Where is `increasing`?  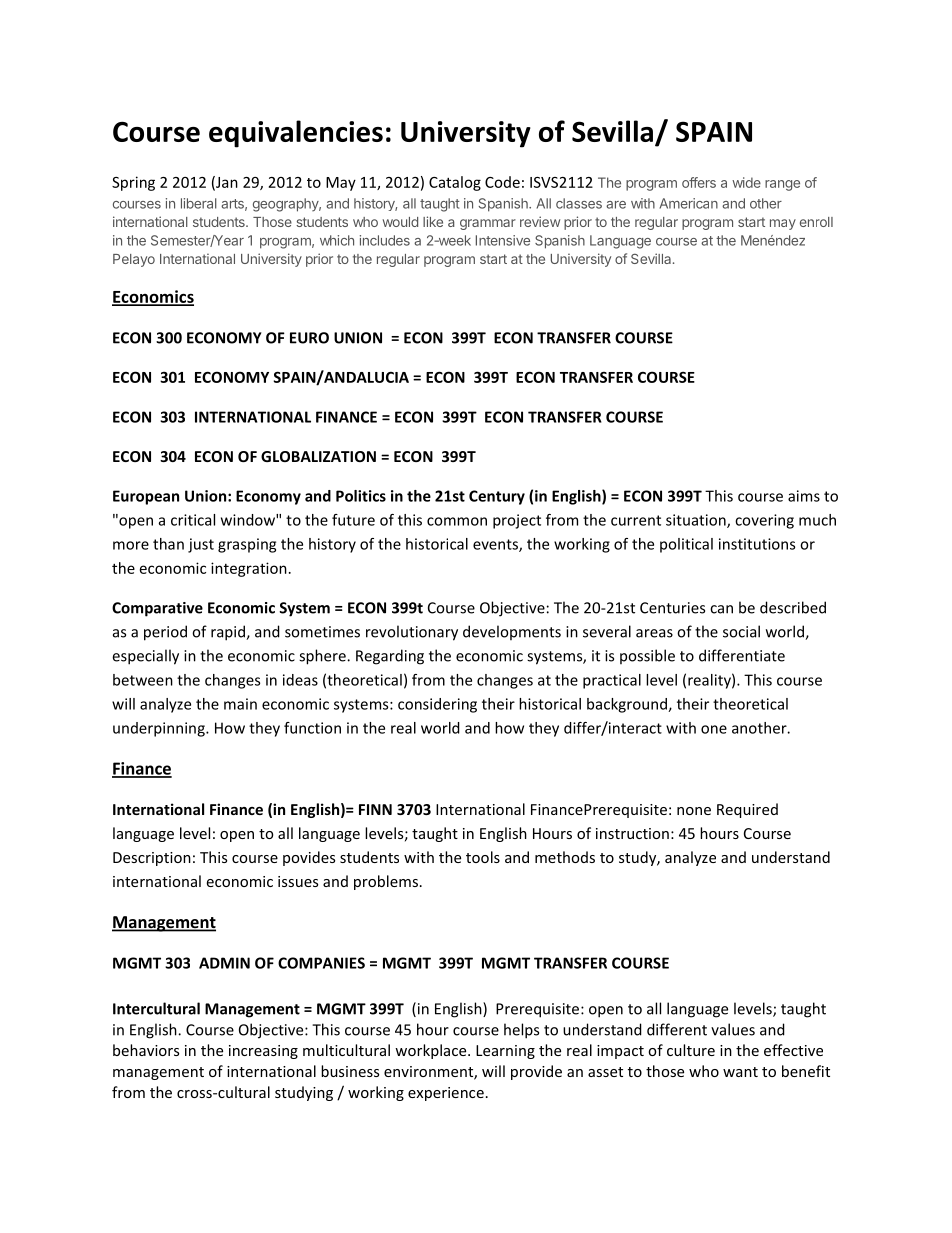 increasing is located at coordinates (263, 1052).
